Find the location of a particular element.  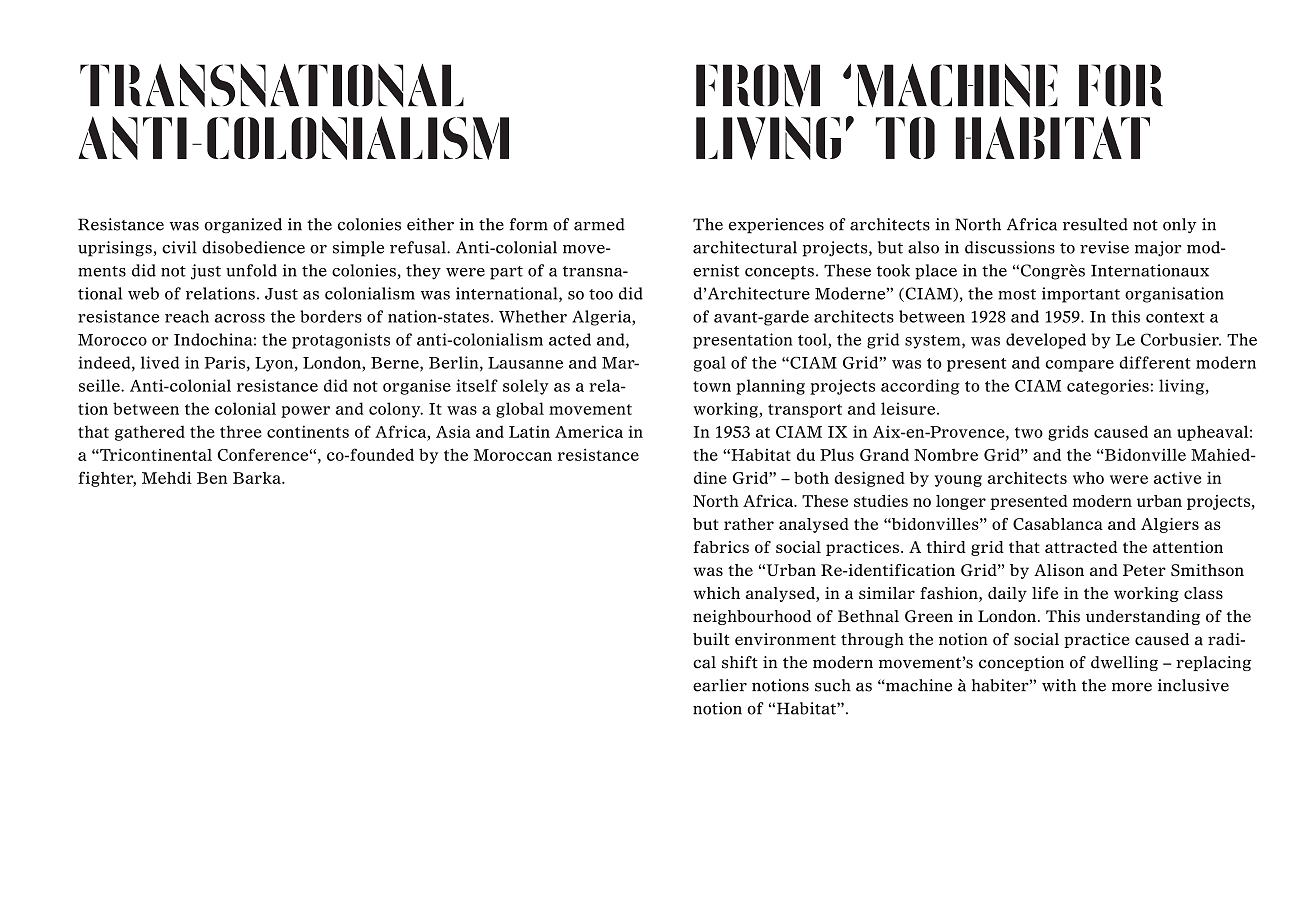

built is located at coordinates (711, 639).
